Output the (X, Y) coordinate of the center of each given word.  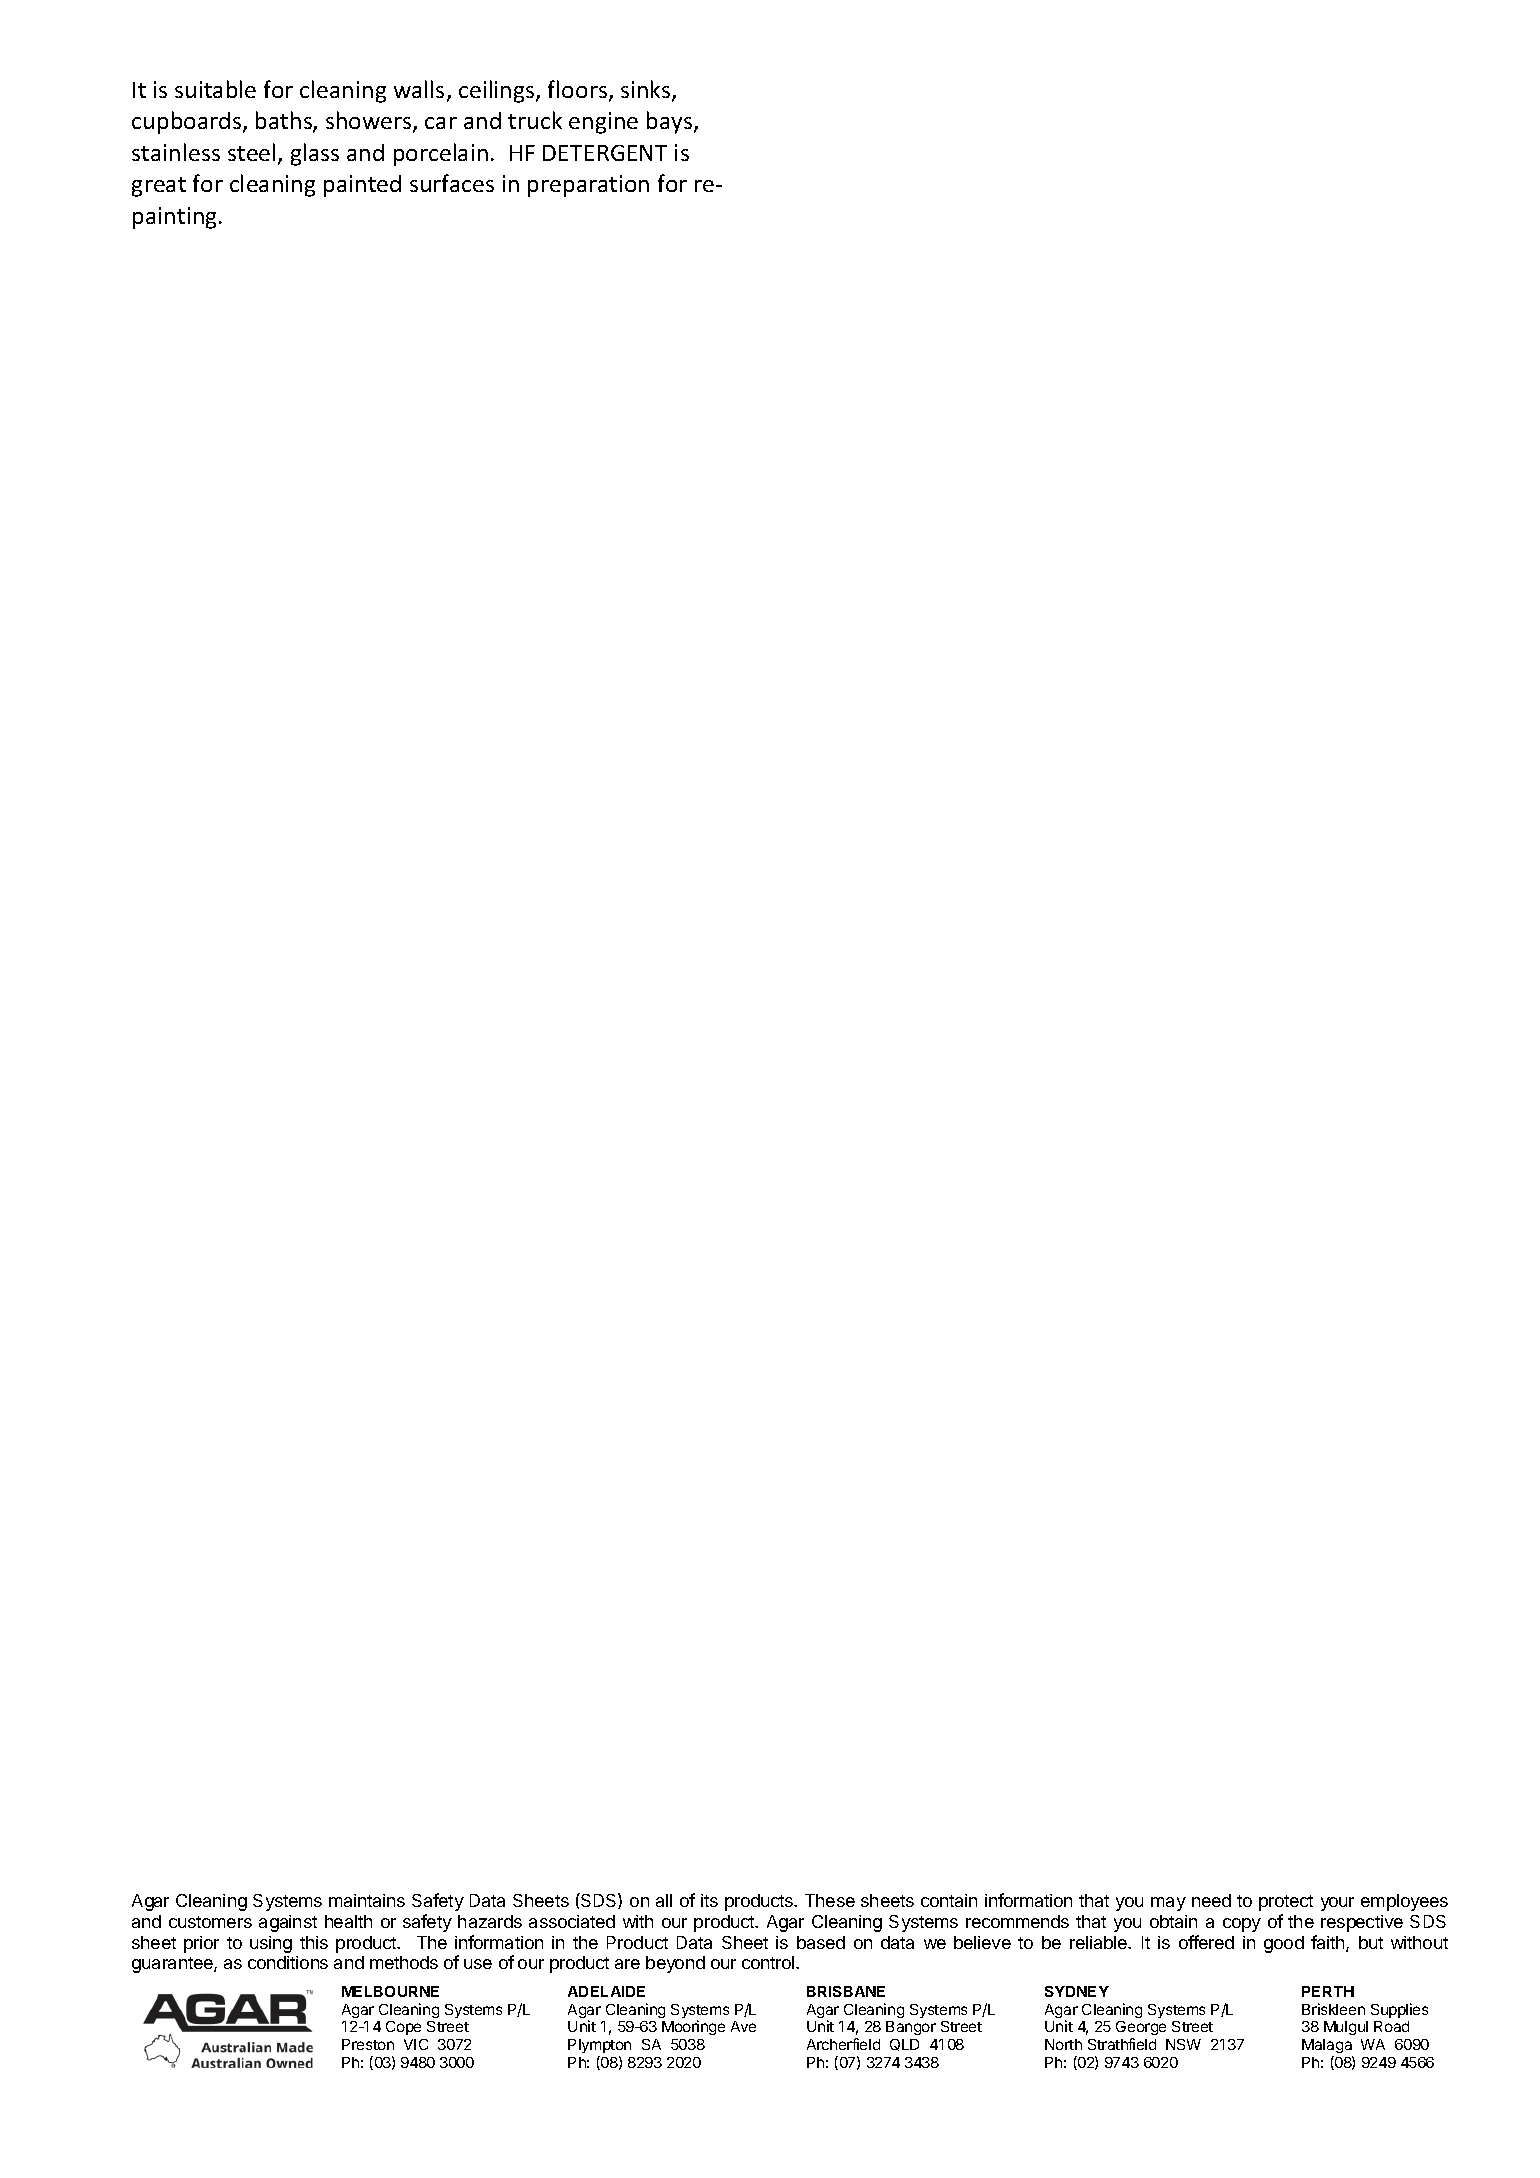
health (348, 1921)
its (709, 1900)
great (159, 187)
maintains (367, 1900)
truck (535, 120)
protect (1286, 1903)
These (830, 1900)
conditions (288, 1962)
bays (671, 122)
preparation (588, 186)
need (1211, 1900)
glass (315, 154)
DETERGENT (605, 153)
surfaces (452, 183)
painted (362, 186)
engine (603, 123)
